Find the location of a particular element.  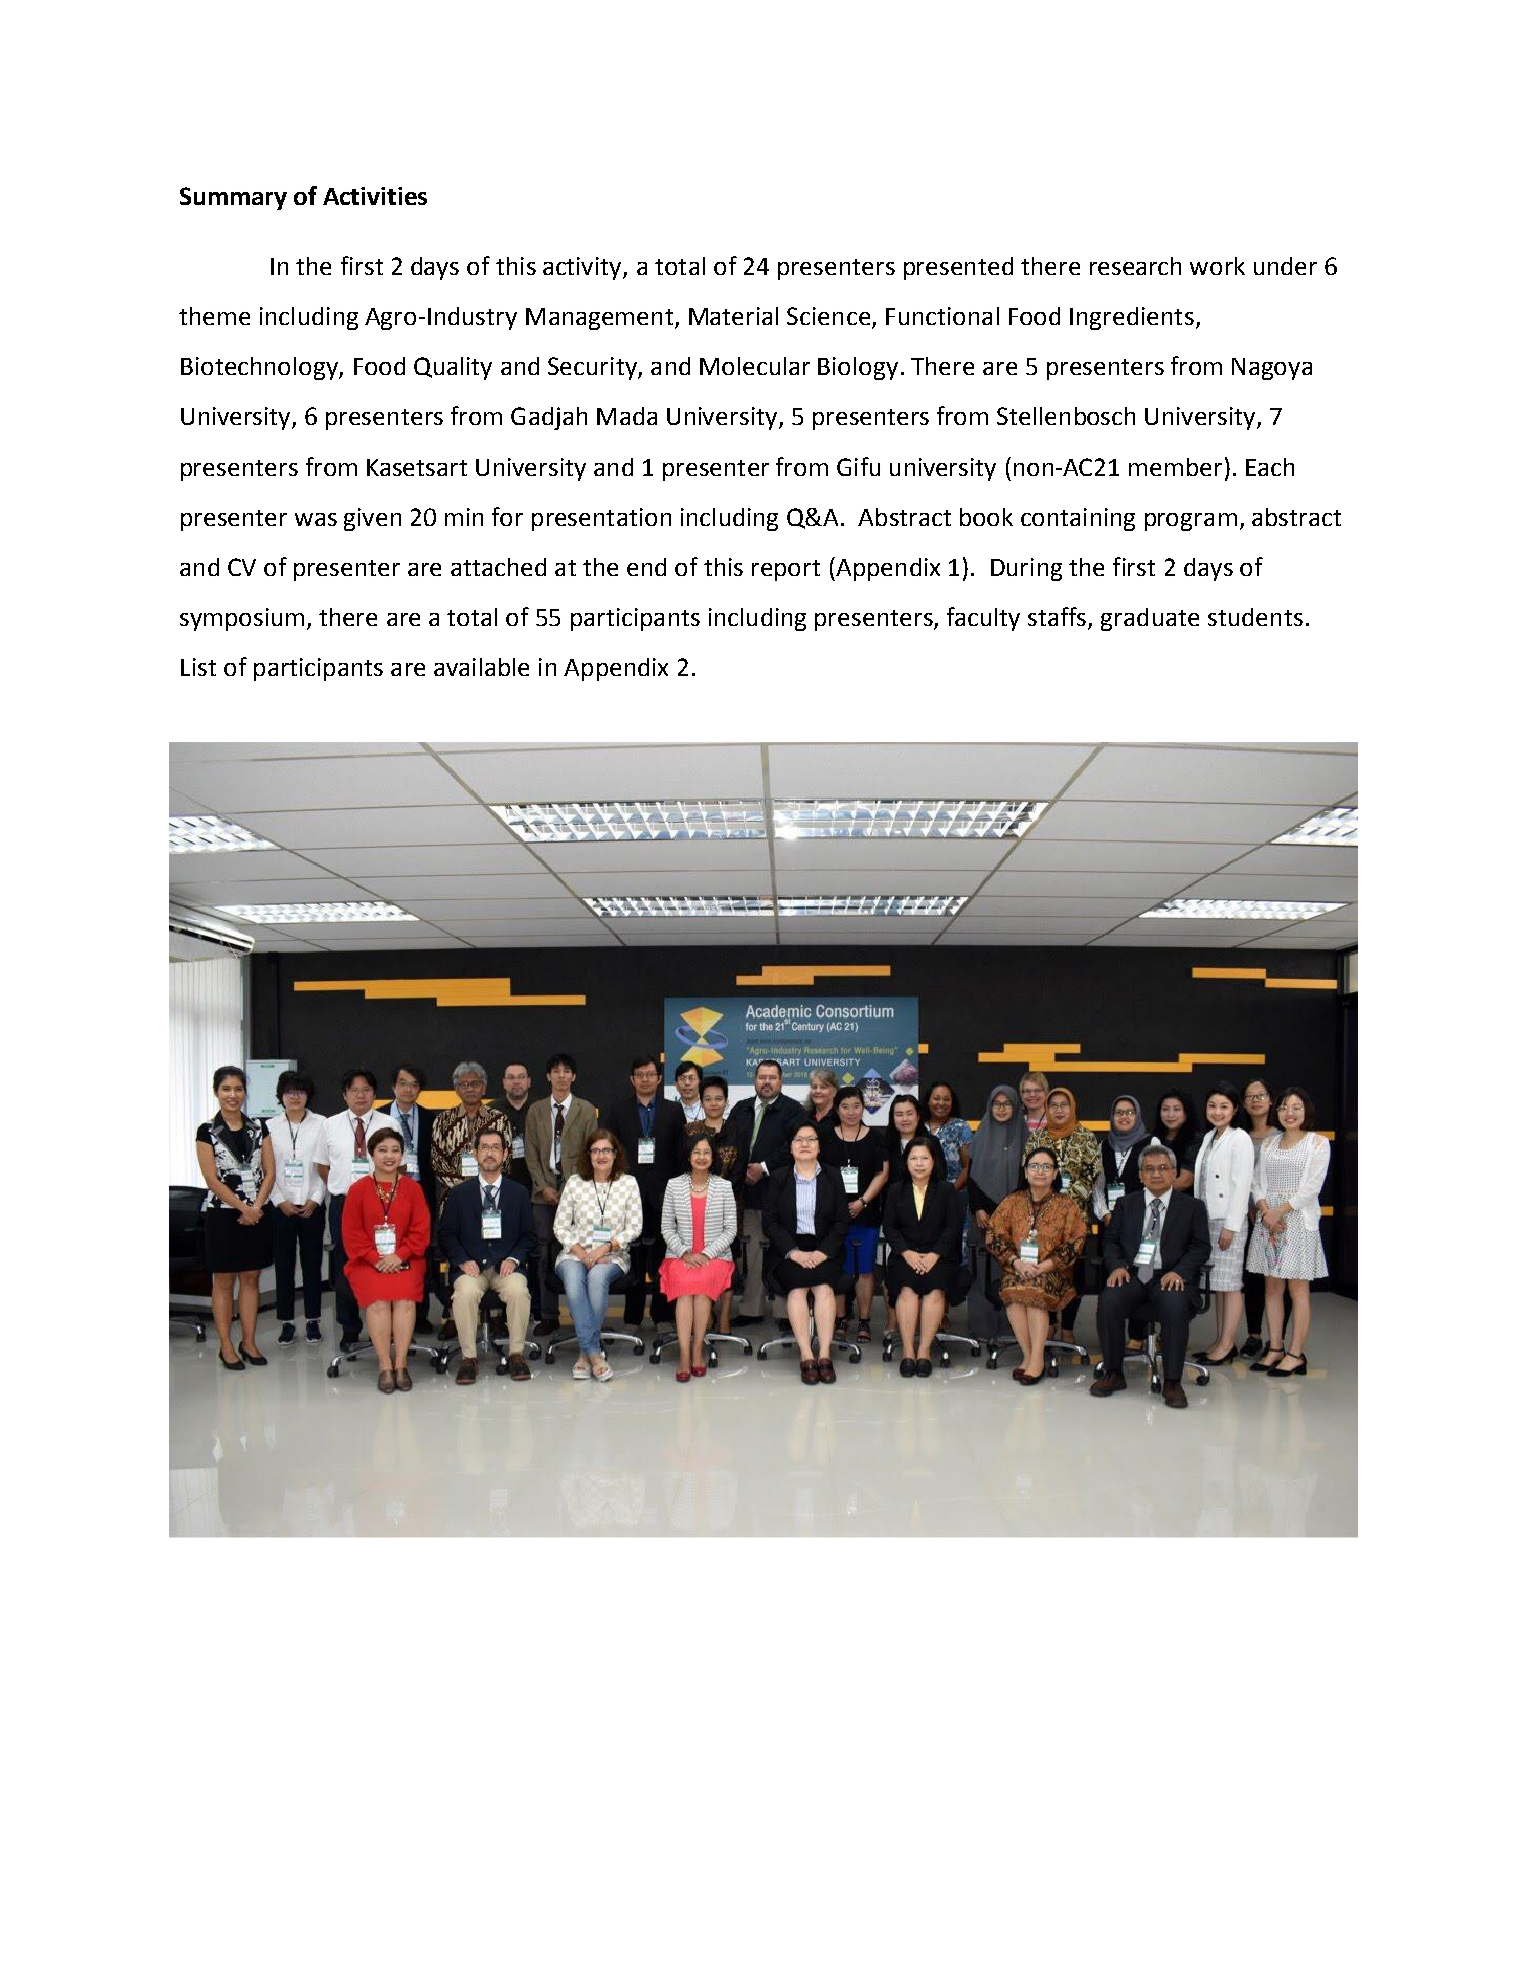

List is located at coordinates (198, 667).
